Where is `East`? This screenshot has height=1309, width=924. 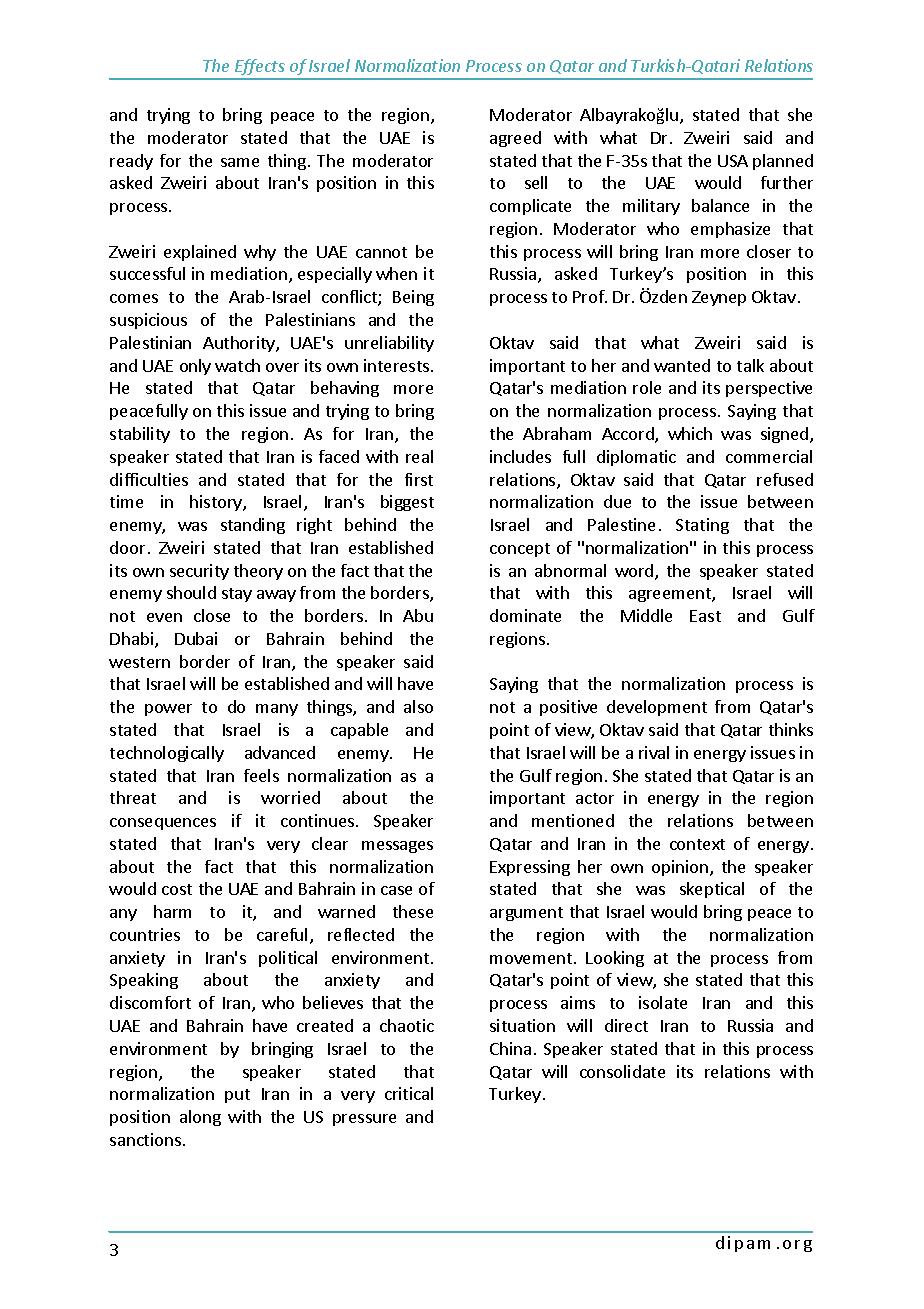 East is located at coordinates (705, 616).
